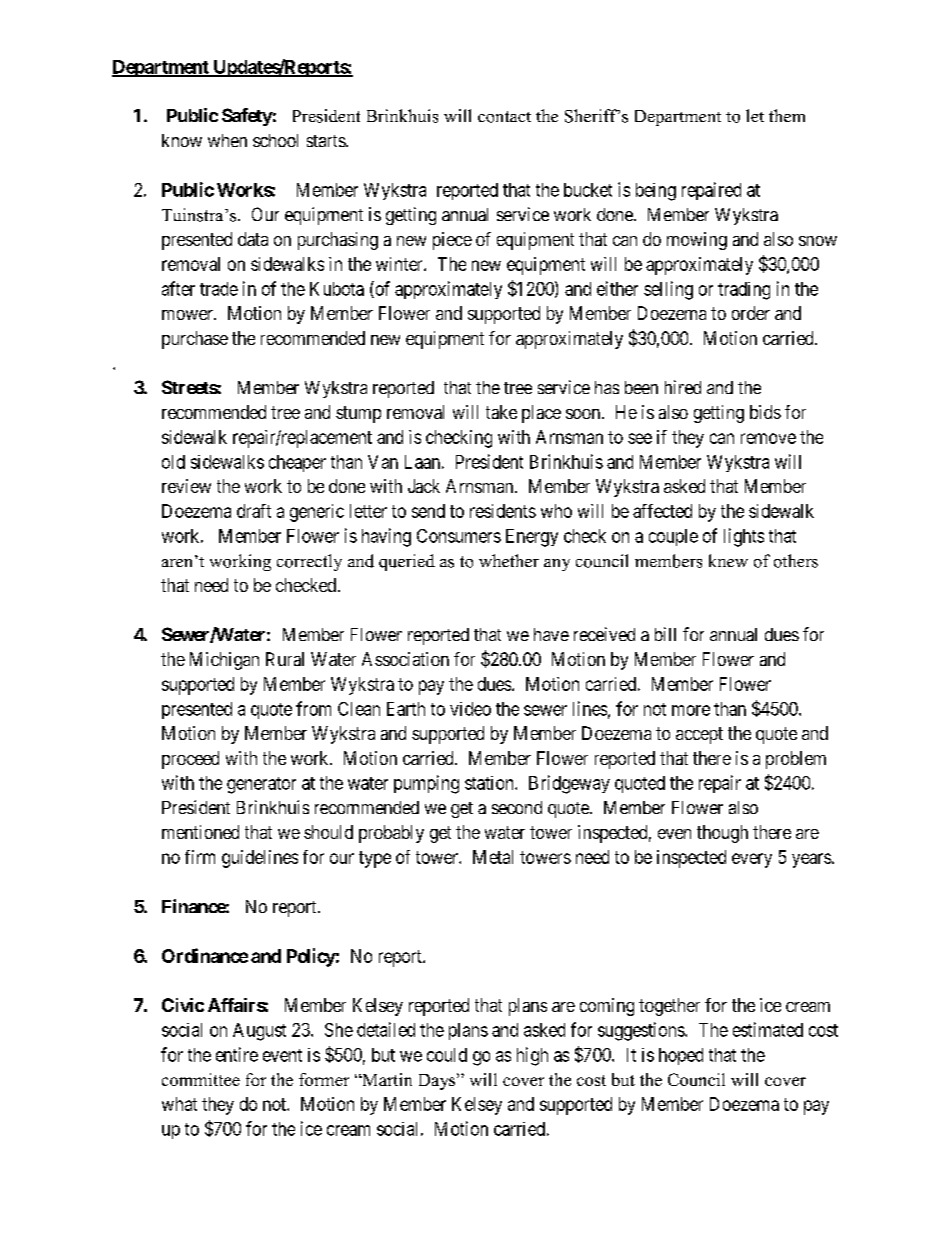 The width and height of the image is (952, 1233). Describe the element at coordinates (768, 438) in the image. I see `remove` at that location.
